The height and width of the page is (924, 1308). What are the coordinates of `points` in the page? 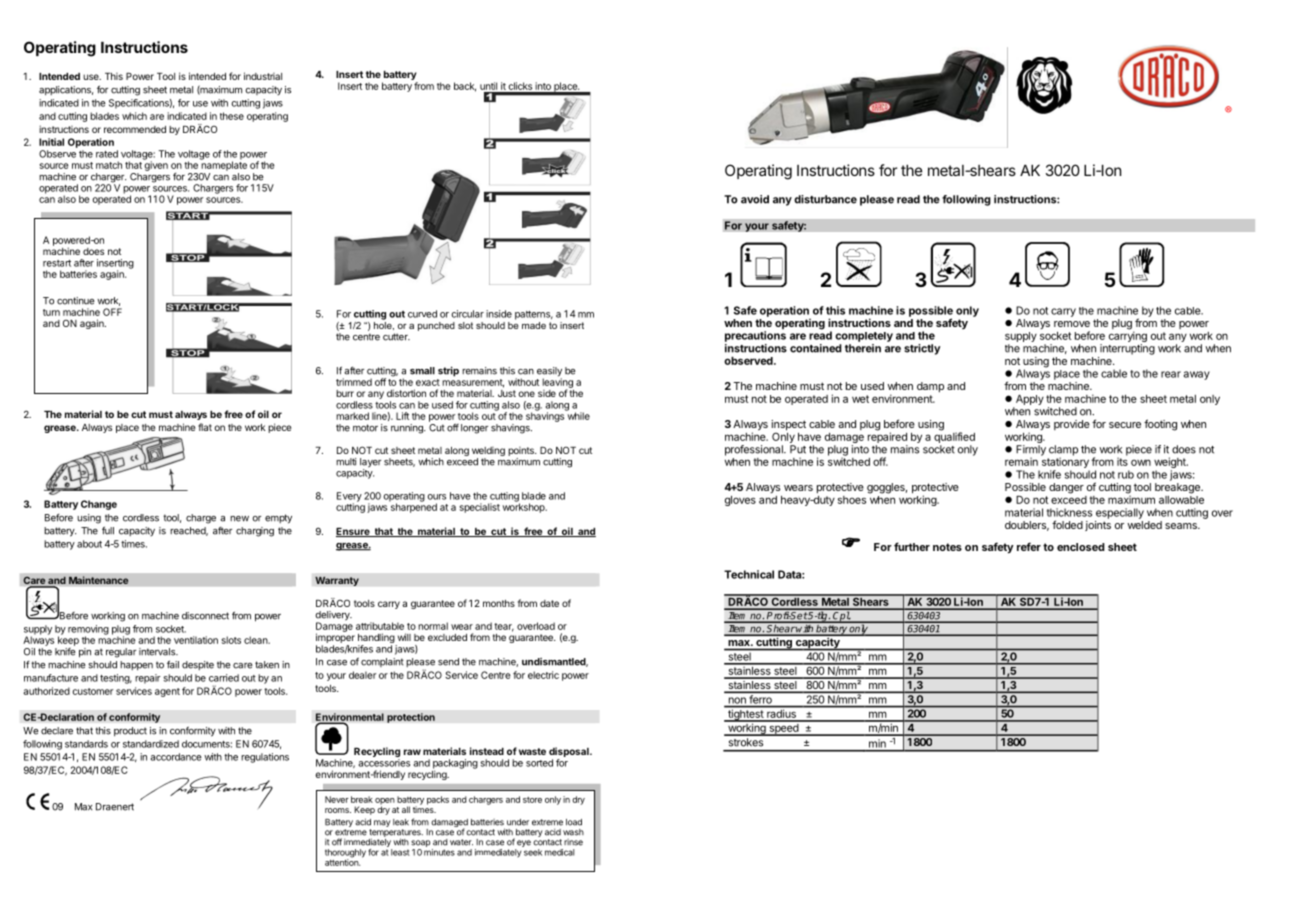 It's located at (522, 451).
